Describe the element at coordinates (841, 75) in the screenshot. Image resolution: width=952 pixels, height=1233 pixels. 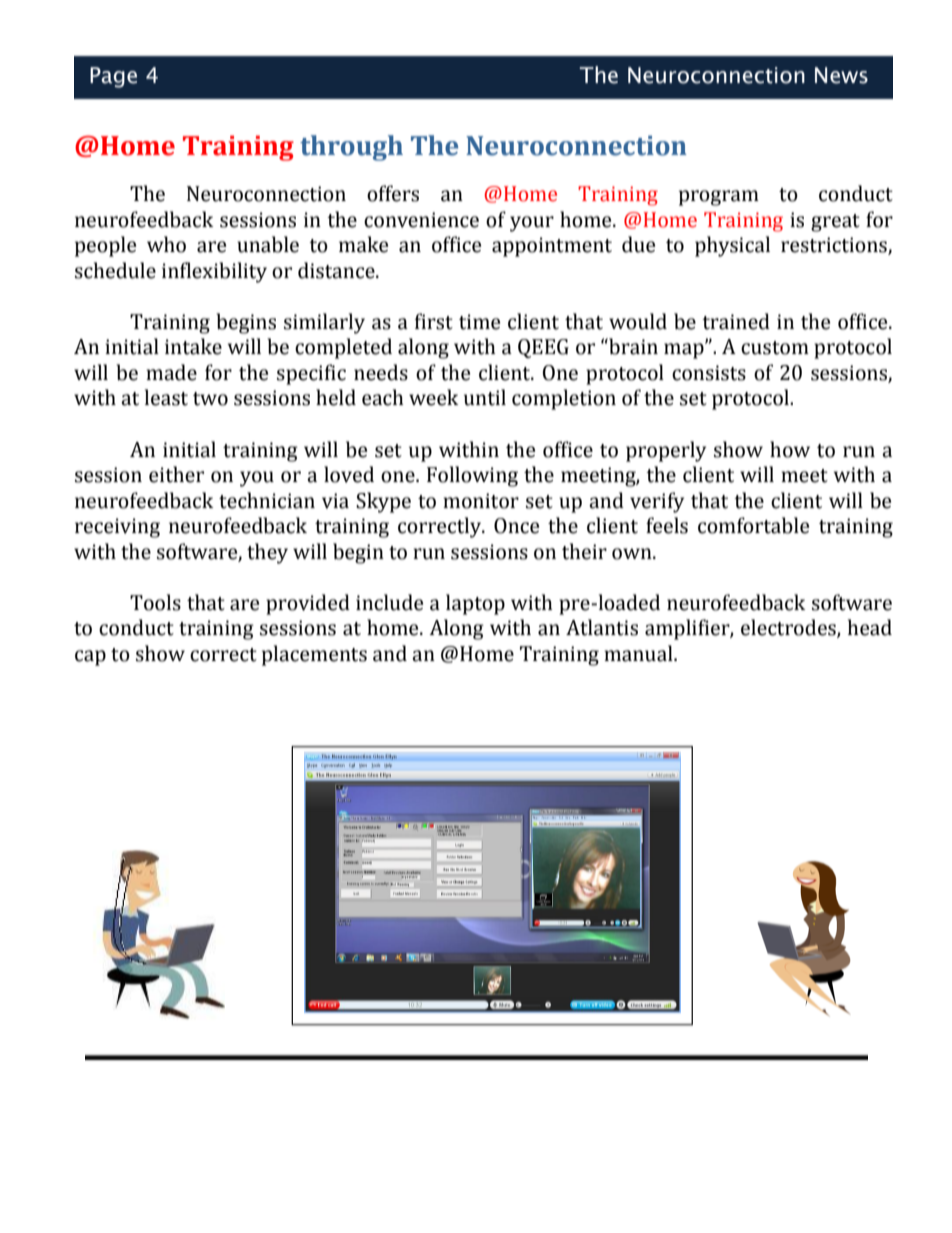
I see `News` at that location.
